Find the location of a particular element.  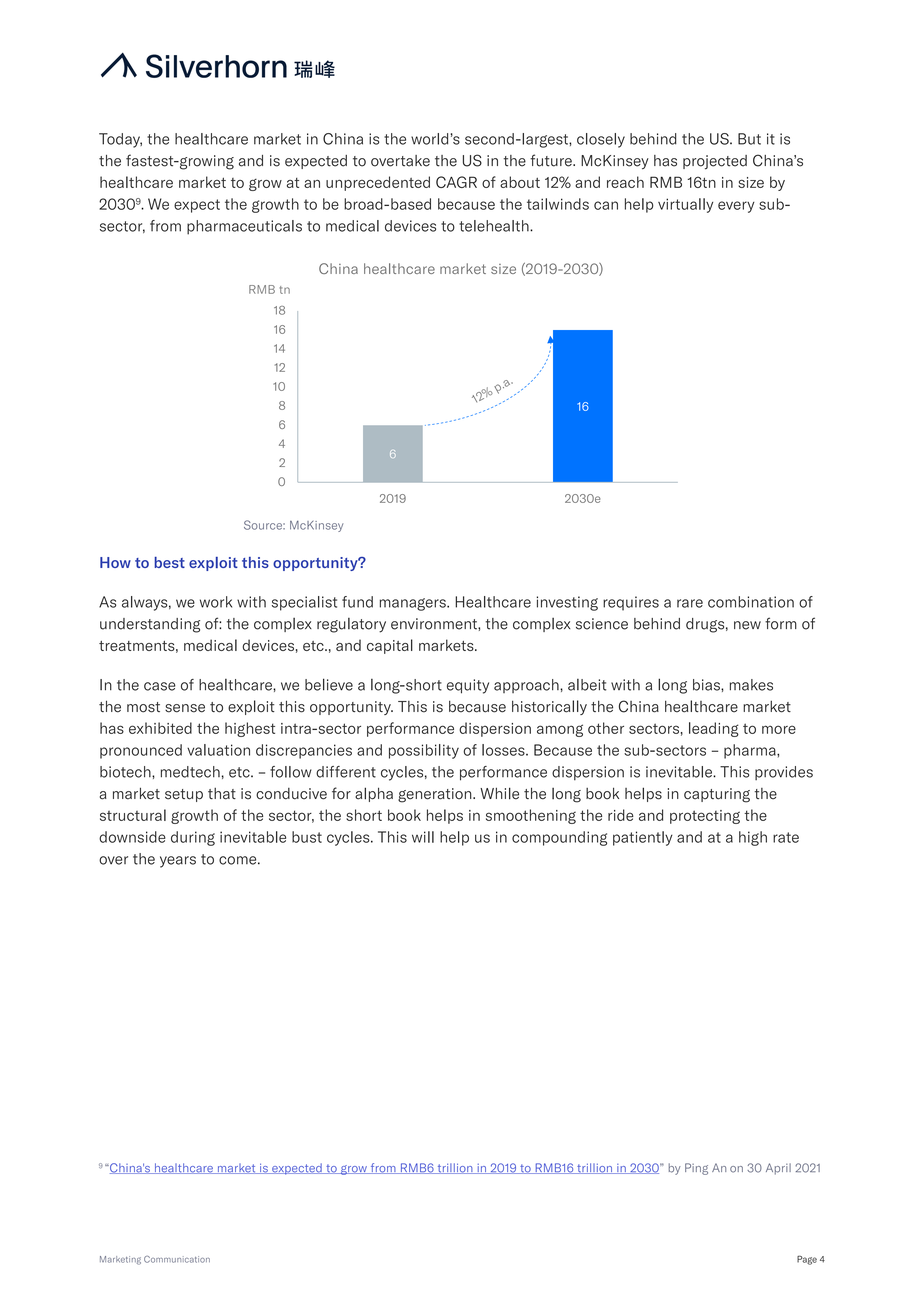

Communication is located at coordinates (177, 1259).
